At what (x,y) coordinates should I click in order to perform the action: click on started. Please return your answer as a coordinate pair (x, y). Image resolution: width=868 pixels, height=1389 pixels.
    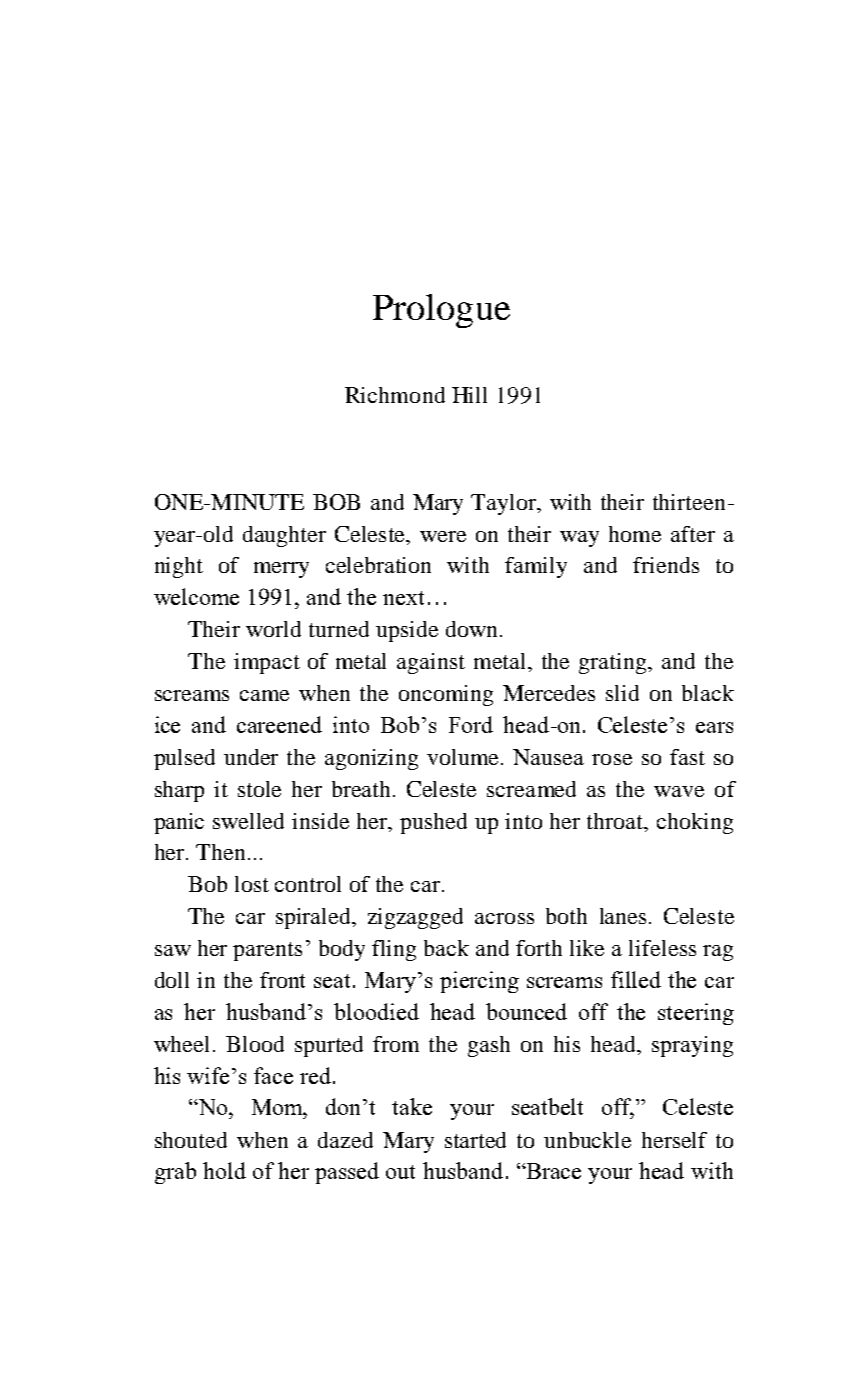
    Looking at the image, I should click on (475, 1140).
